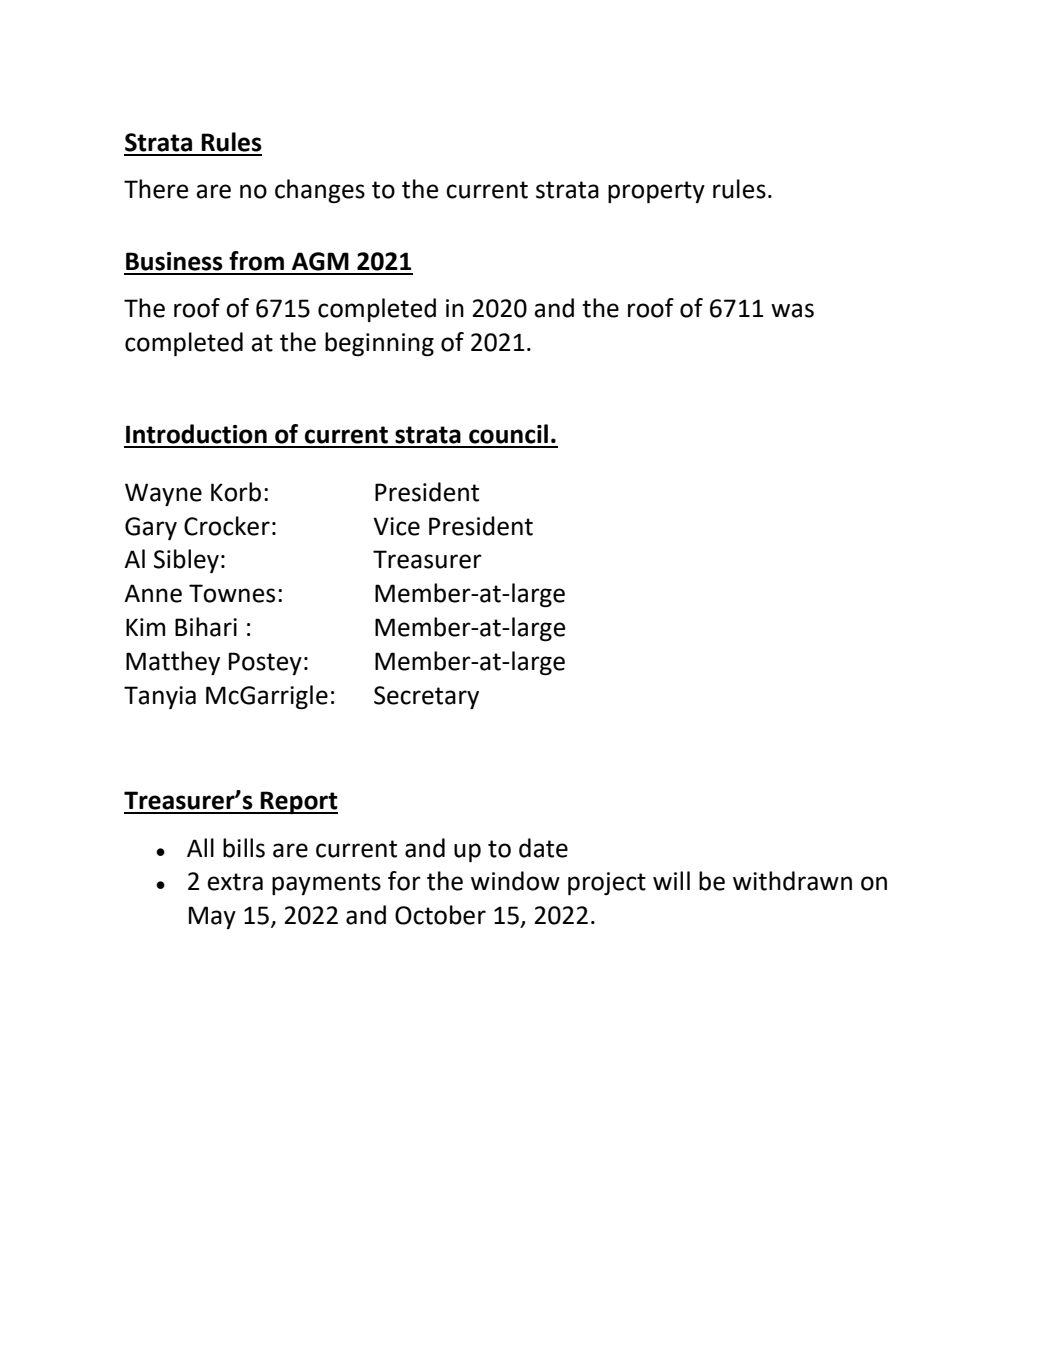 The width and height of the image is (1058, 1369). I want to click on Vice, so click(396, 526).
